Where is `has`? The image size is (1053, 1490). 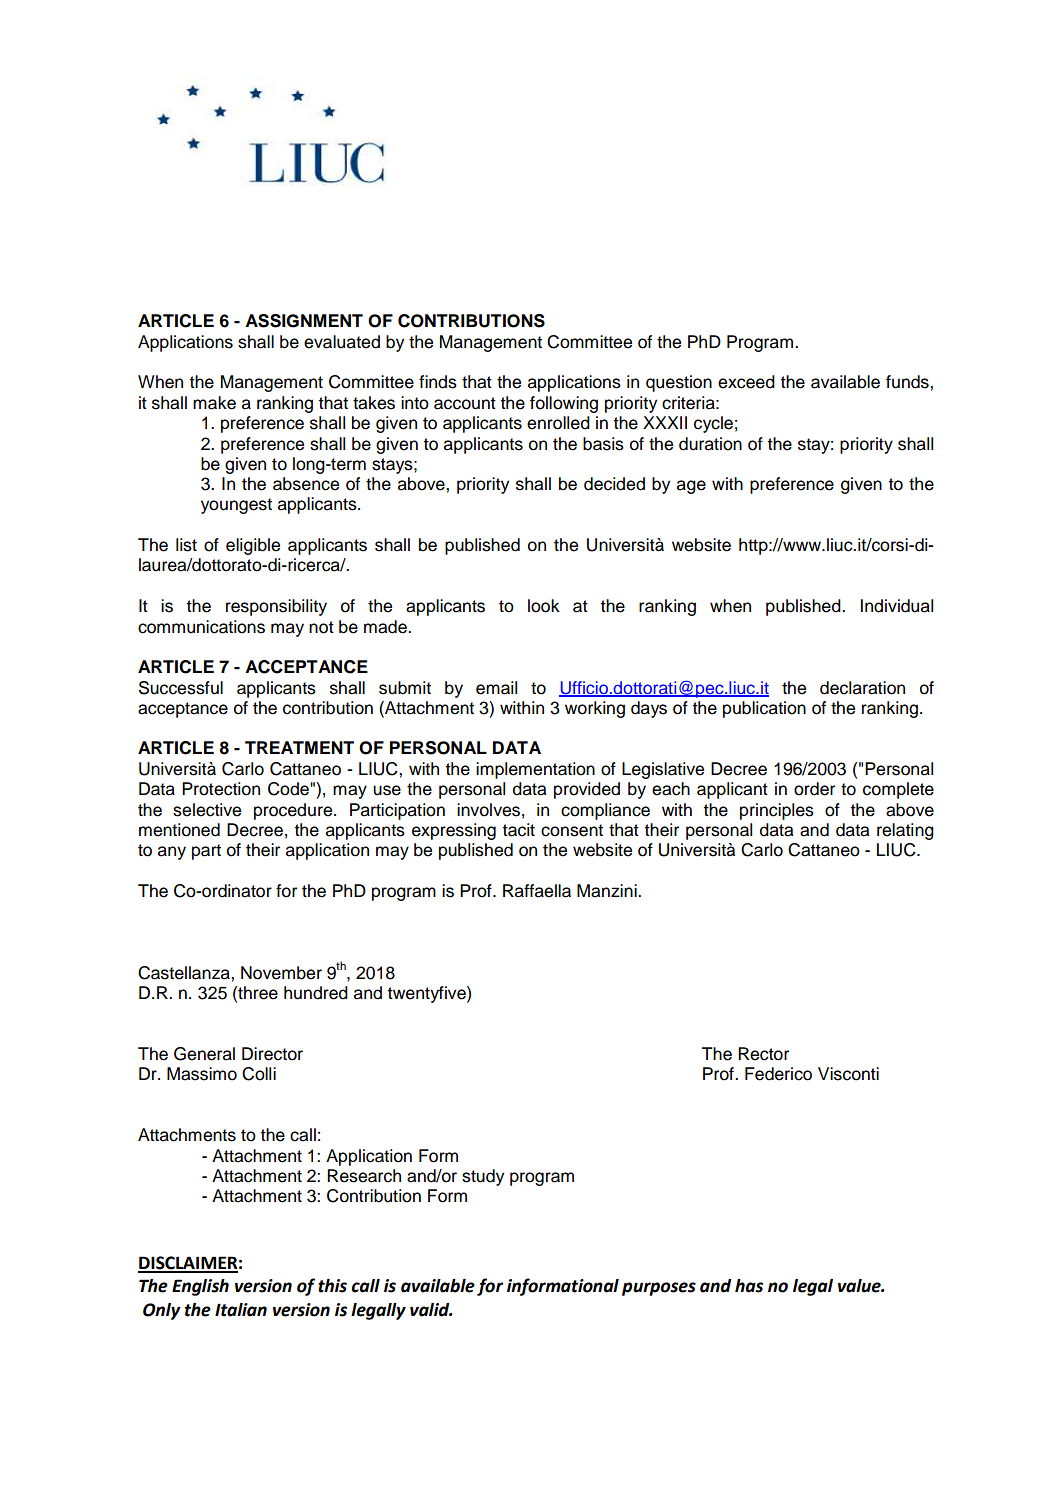
has is located at coordinates (749, 1286).
